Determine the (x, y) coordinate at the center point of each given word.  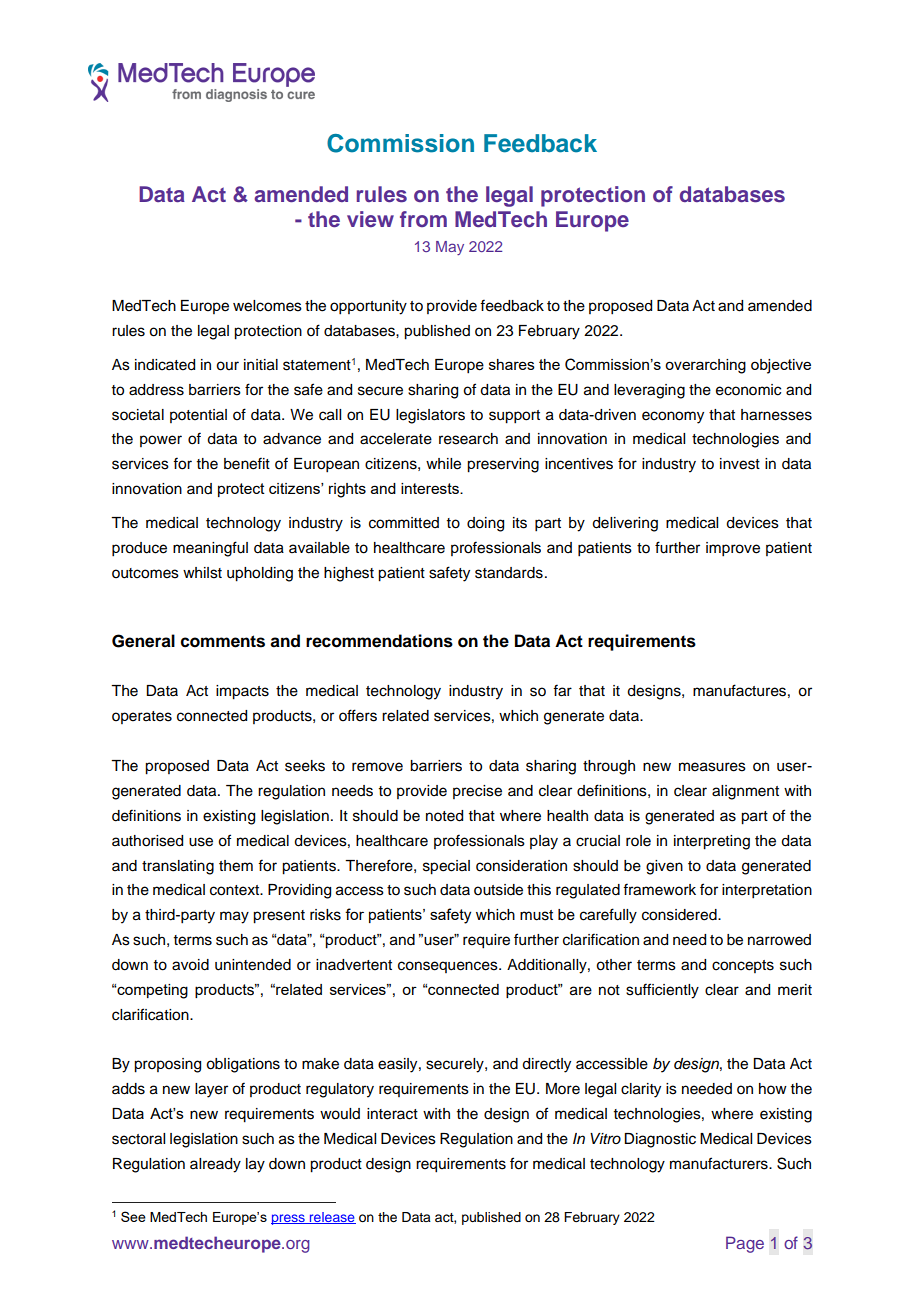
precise (477, 792)
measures (712, 767)
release (332, 1218)
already (215, 1165)
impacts (242, 692)
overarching (705, 366)
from (423, 219)
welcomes (267, 306)
